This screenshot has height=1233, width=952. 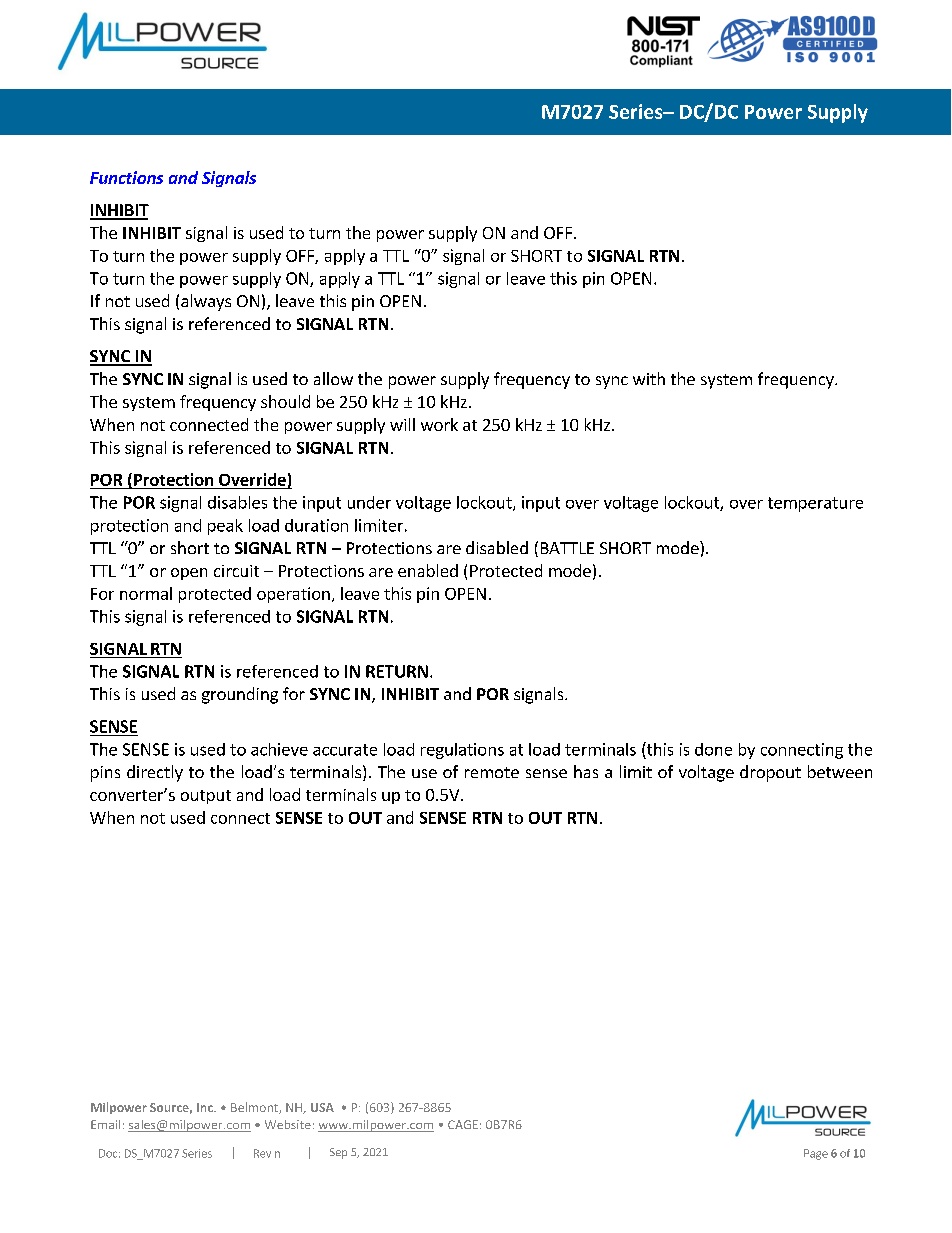 What do you see at coordinates (649, 378) in the screenshot?
I see `with` at bounding box center [649, 378].
